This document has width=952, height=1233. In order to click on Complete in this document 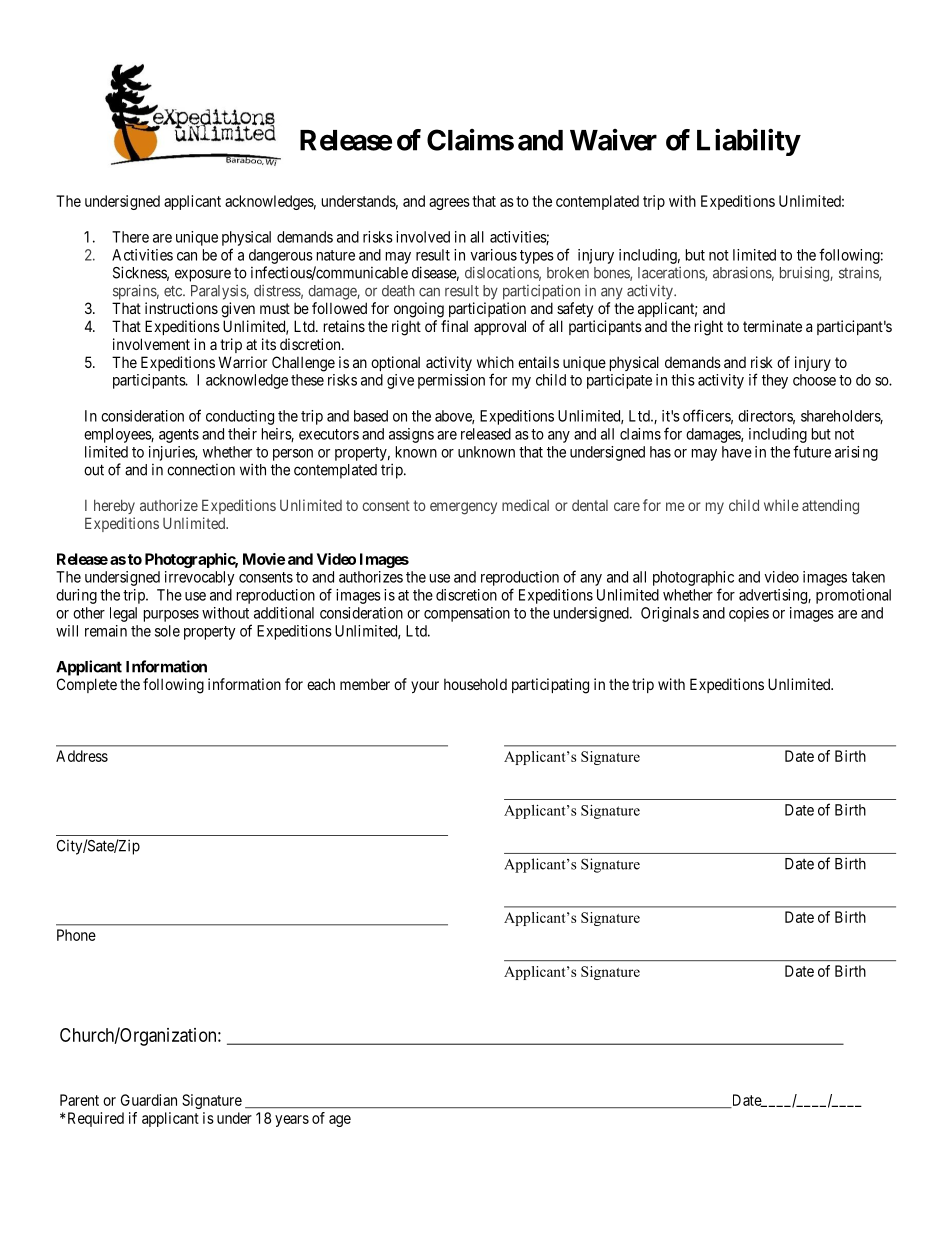, I will do `click(87, 685)`.
